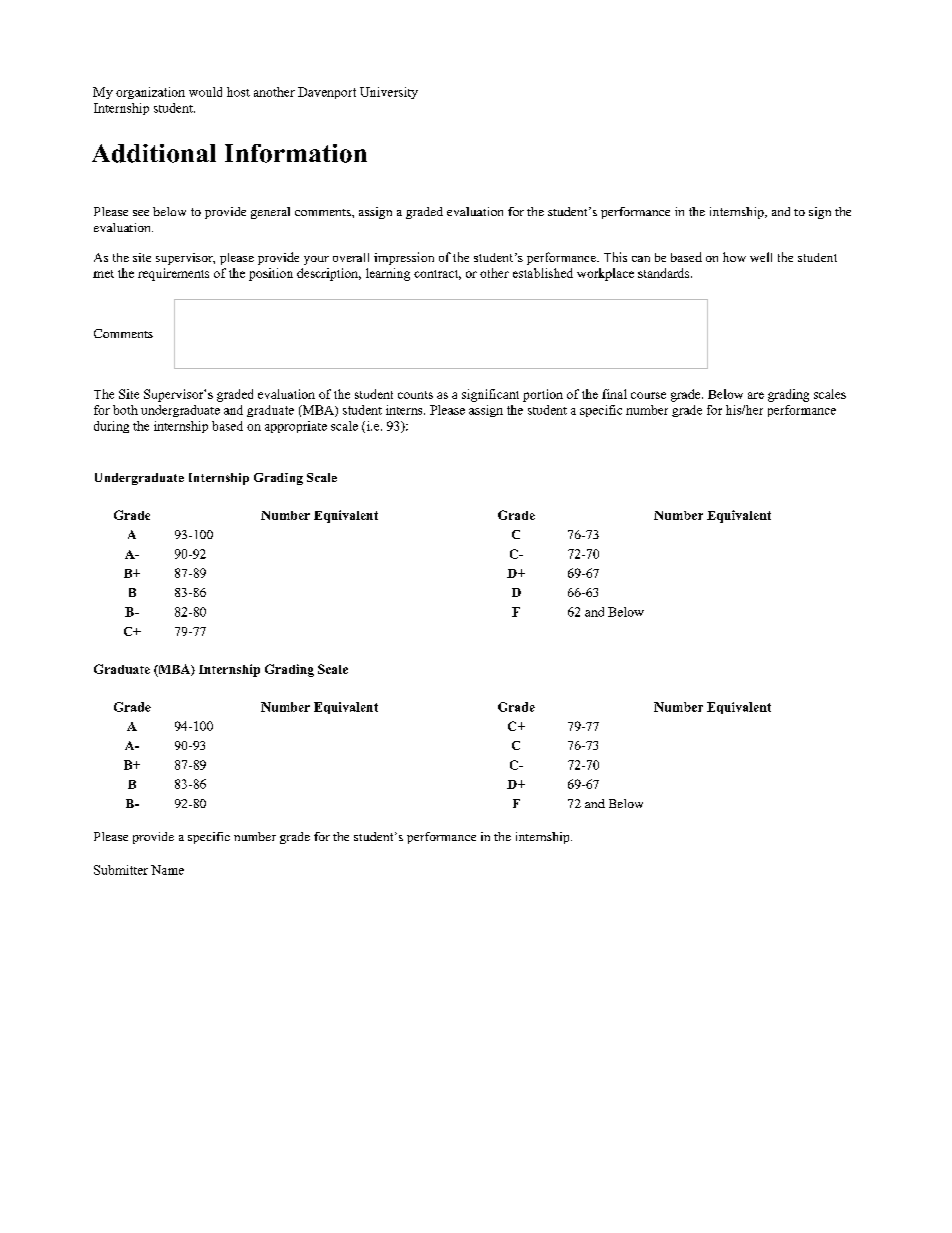 This screenshot has height=1233, width=952. I want to click on are, so click(756, 395).
